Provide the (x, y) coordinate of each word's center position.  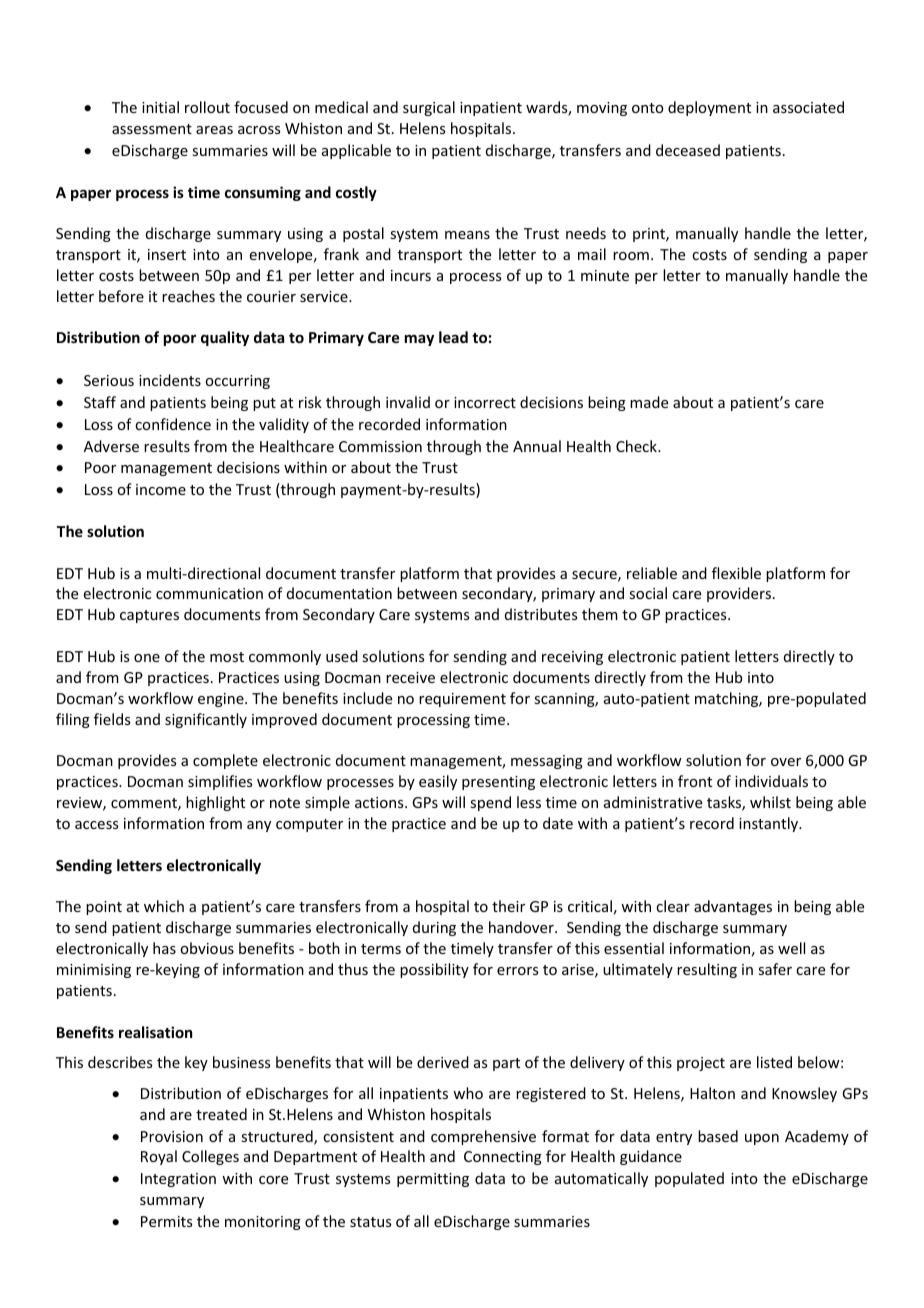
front (695, 781)
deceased (688, 150)
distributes (541, 614)
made (649, 402)
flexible (736, 573)
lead (453, 337)
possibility (434, 970)
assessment (152, 129)
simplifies (220, 782)
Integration (178, 1180)
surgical (429, 108)
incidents (170, 380)
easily (438, 782)
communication (209, 593)
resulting (707, 970)
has (164, 948)
